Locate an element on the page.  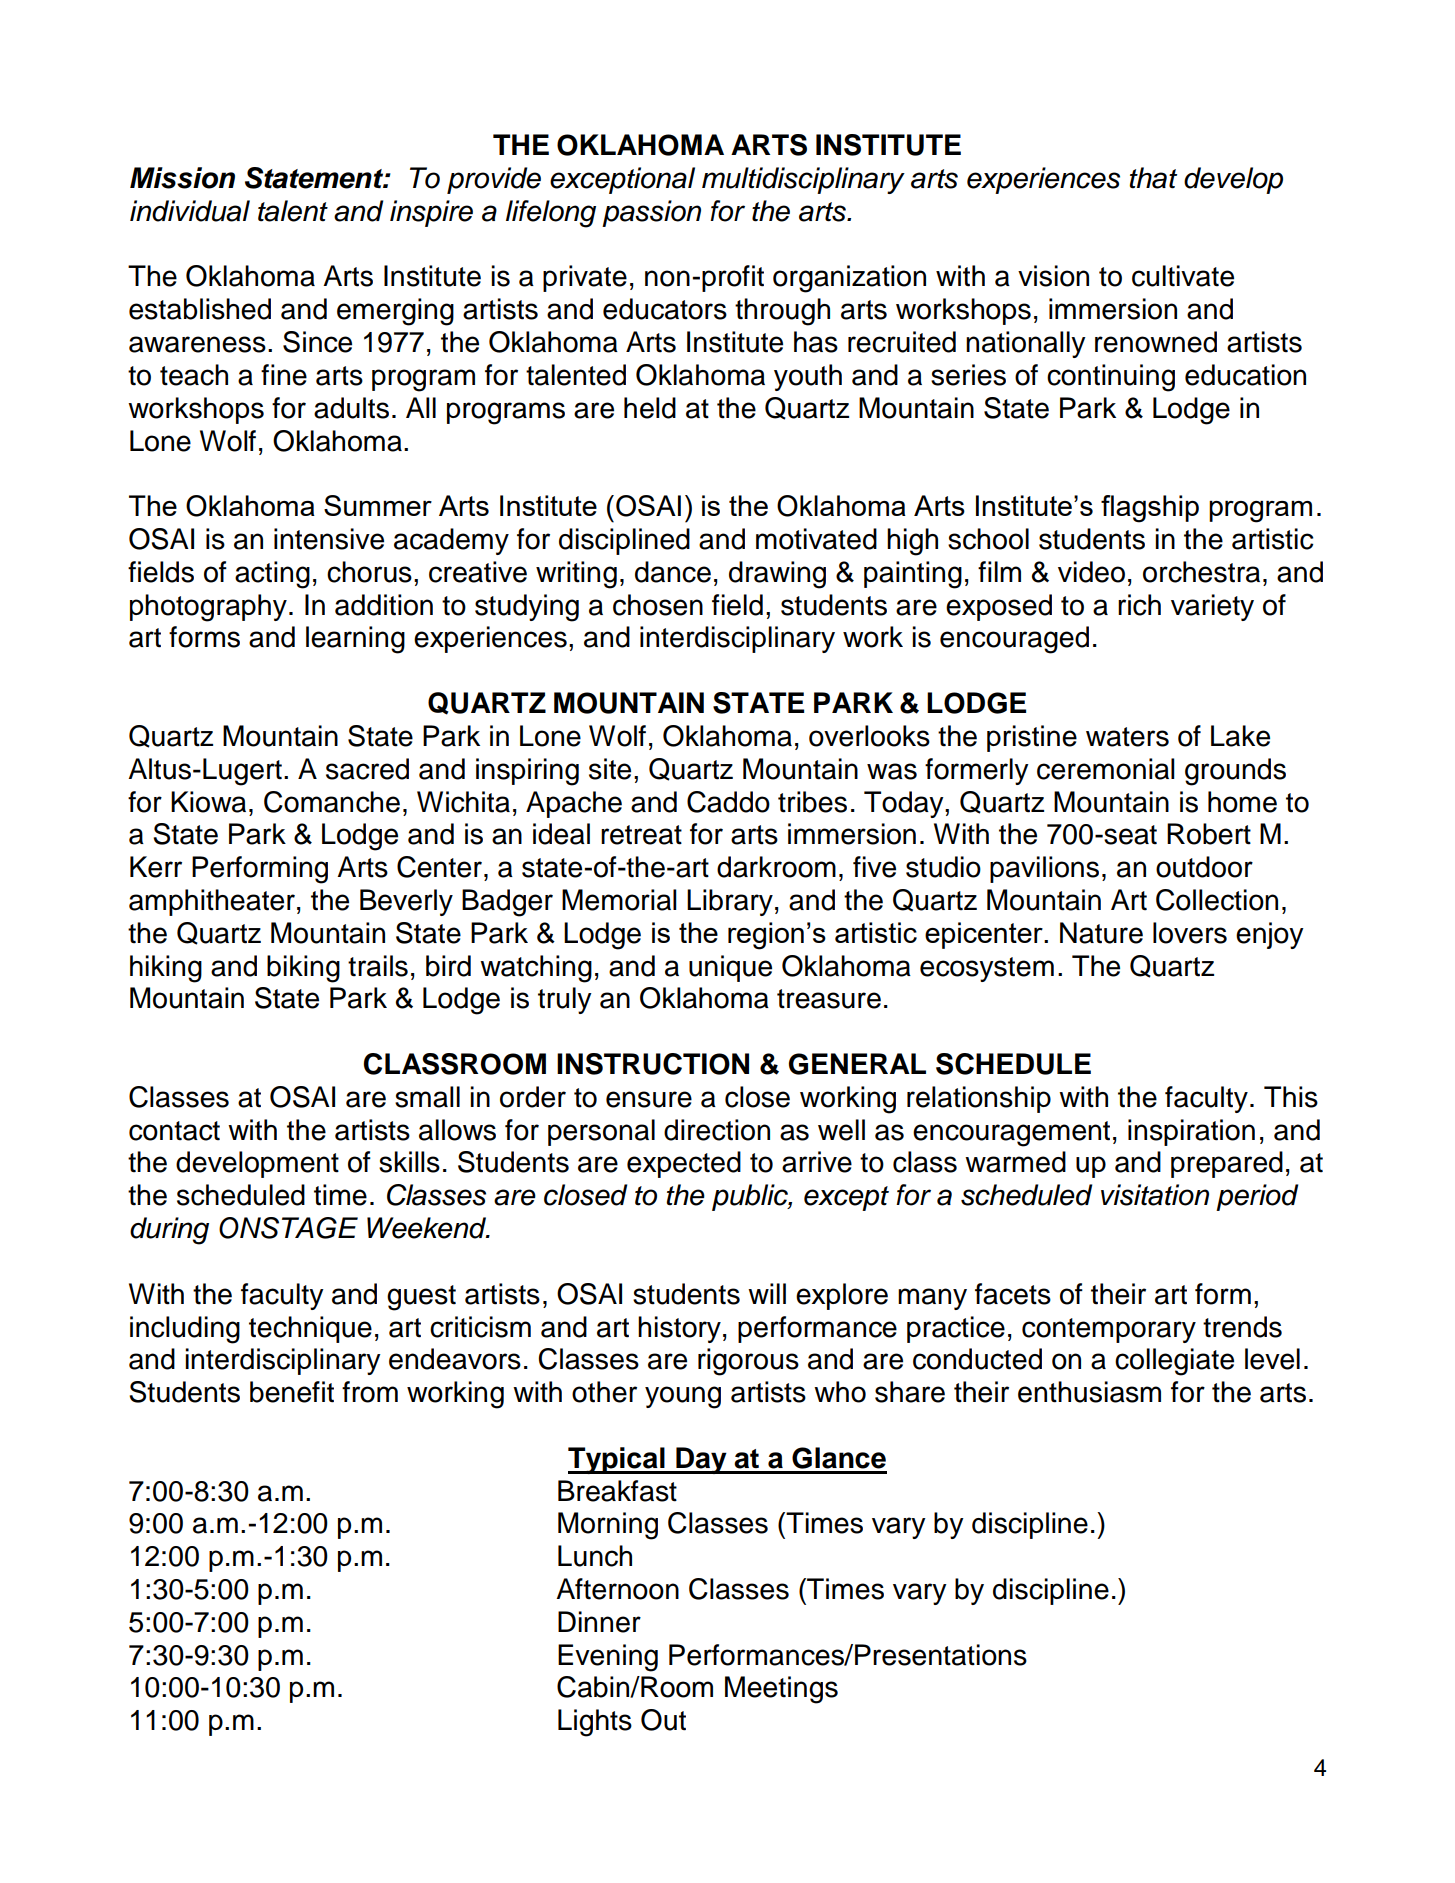
expected is located at coordinates (684, 1164).
